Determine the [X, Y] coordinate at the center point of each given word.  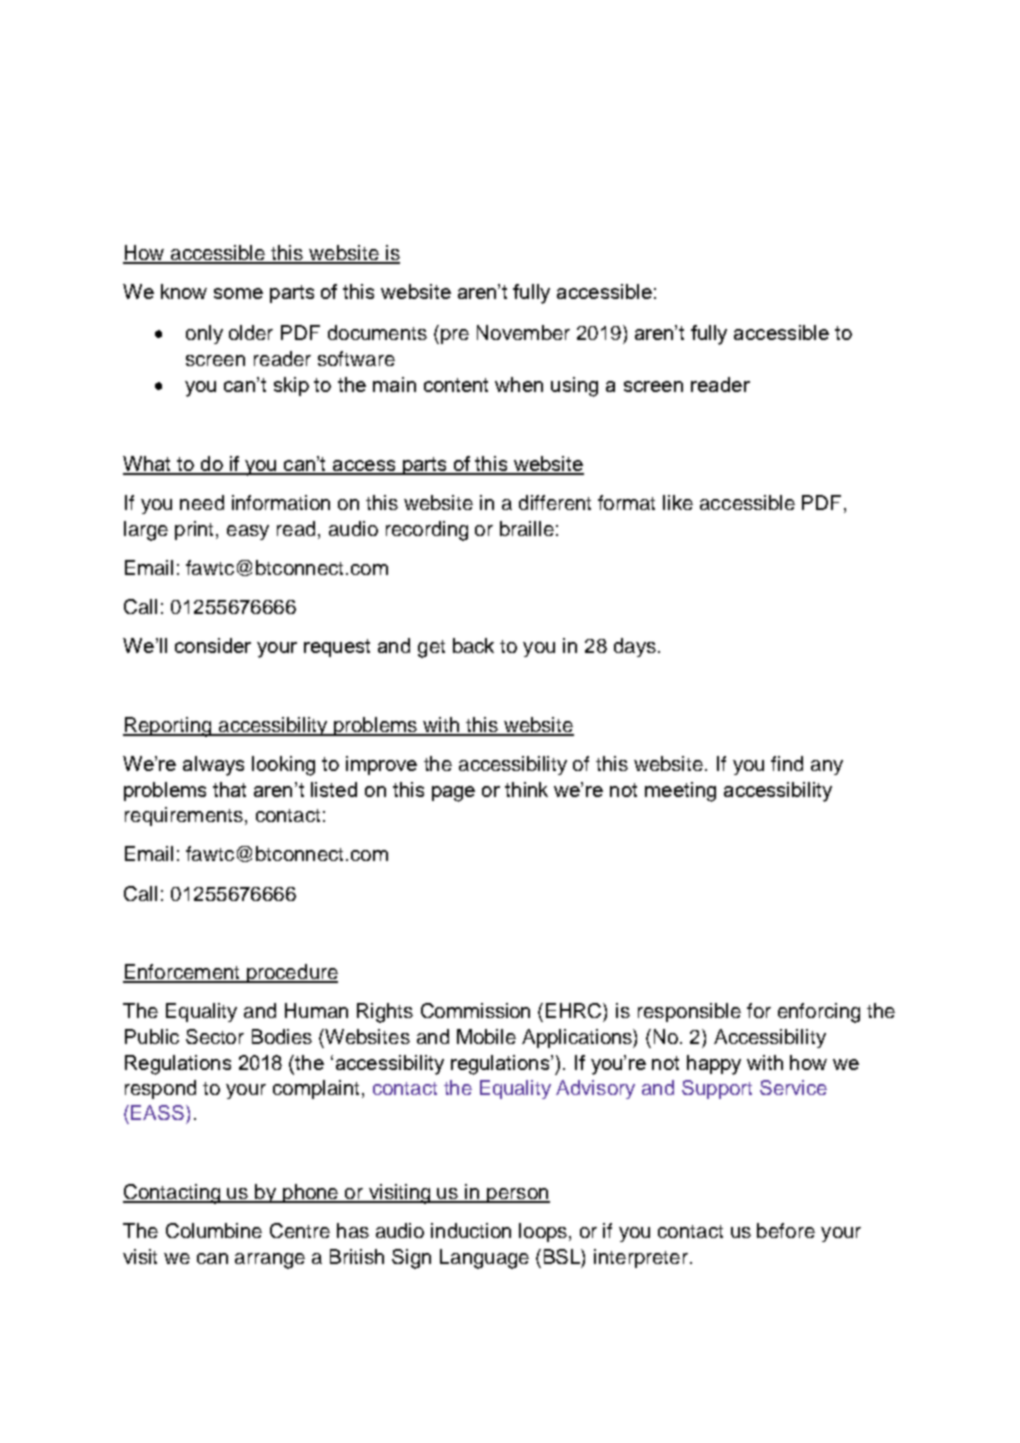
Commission [475, 1010]
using [574, 387]
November [523, 332]
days [635, 647]
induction [471, 1230]
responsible [689, 1012]
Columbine [214, 1230]
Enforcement [182, 973]
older [251, 332]
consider [213, 645]
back [473, 645]
